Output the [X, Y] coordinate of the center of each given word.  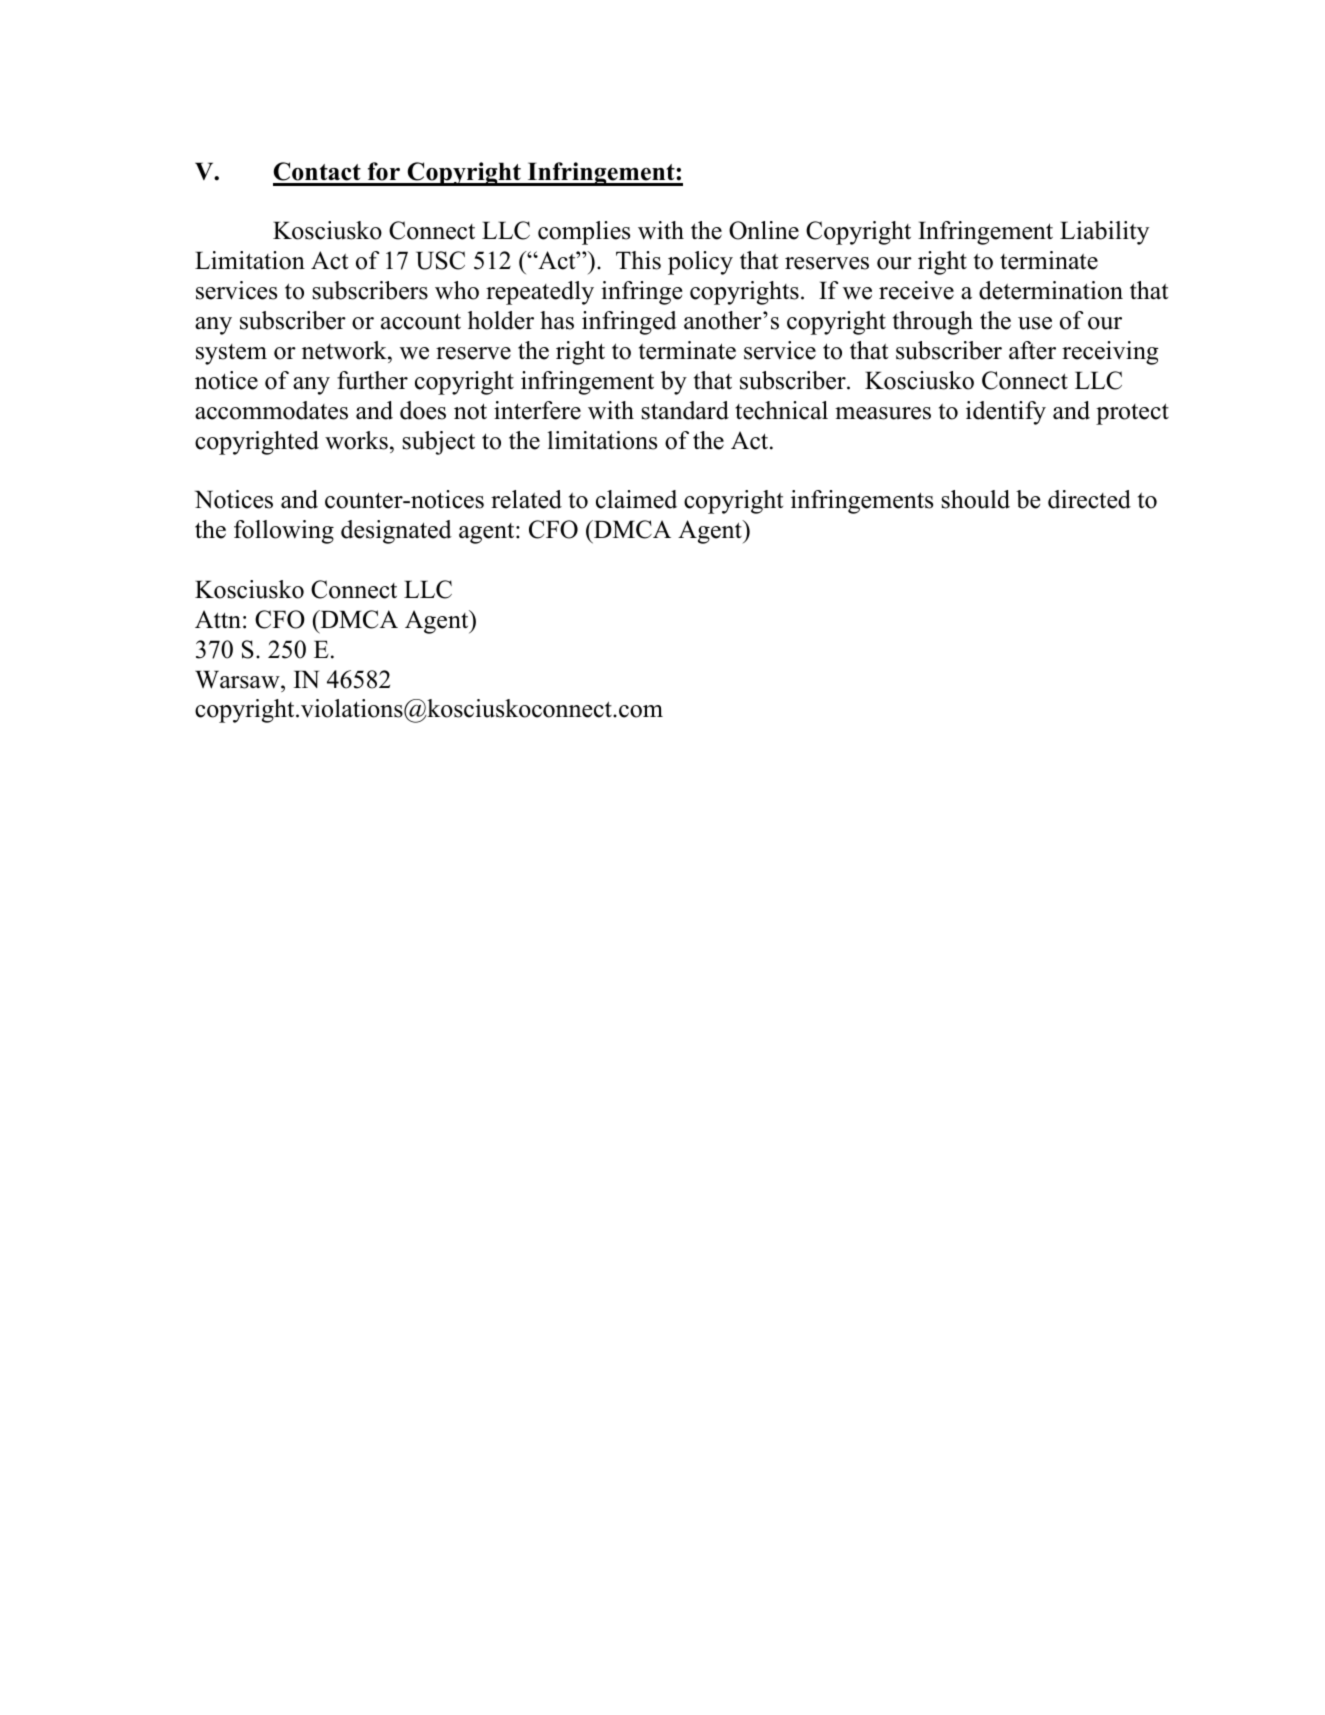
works [356, 440]
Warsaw [238, 679]
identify [1006, 413]
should [975, 499]
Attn [218, 619]
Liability [1104, 233]
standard [685, 410]
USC [440, 260]
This [638, 260]
